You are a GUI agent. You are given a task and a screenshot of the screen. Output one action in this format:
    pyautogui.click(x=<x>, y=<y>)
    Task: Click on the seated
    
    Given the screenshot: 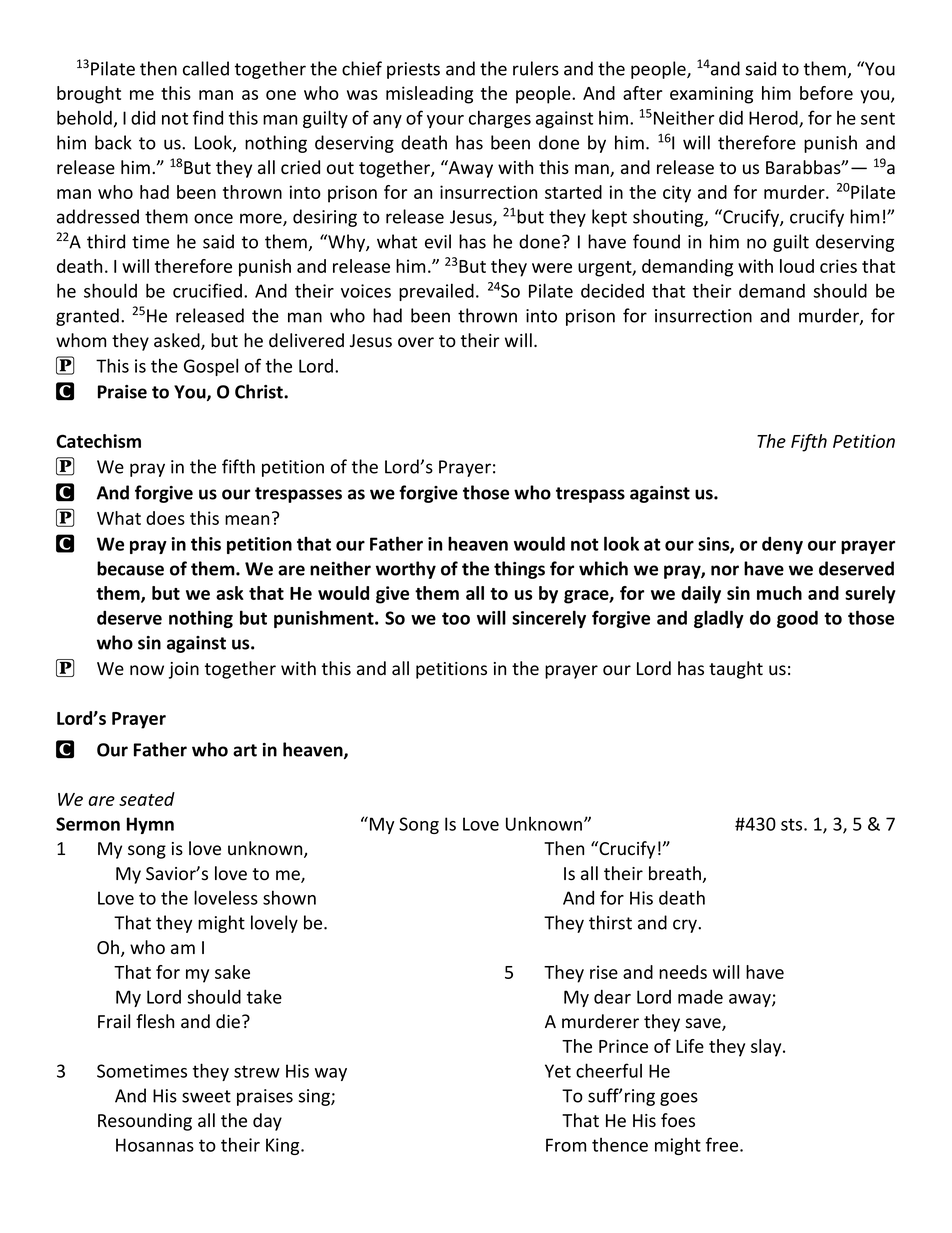 What is the action you would take?
    pyautogui.click(x=147, y=799)
